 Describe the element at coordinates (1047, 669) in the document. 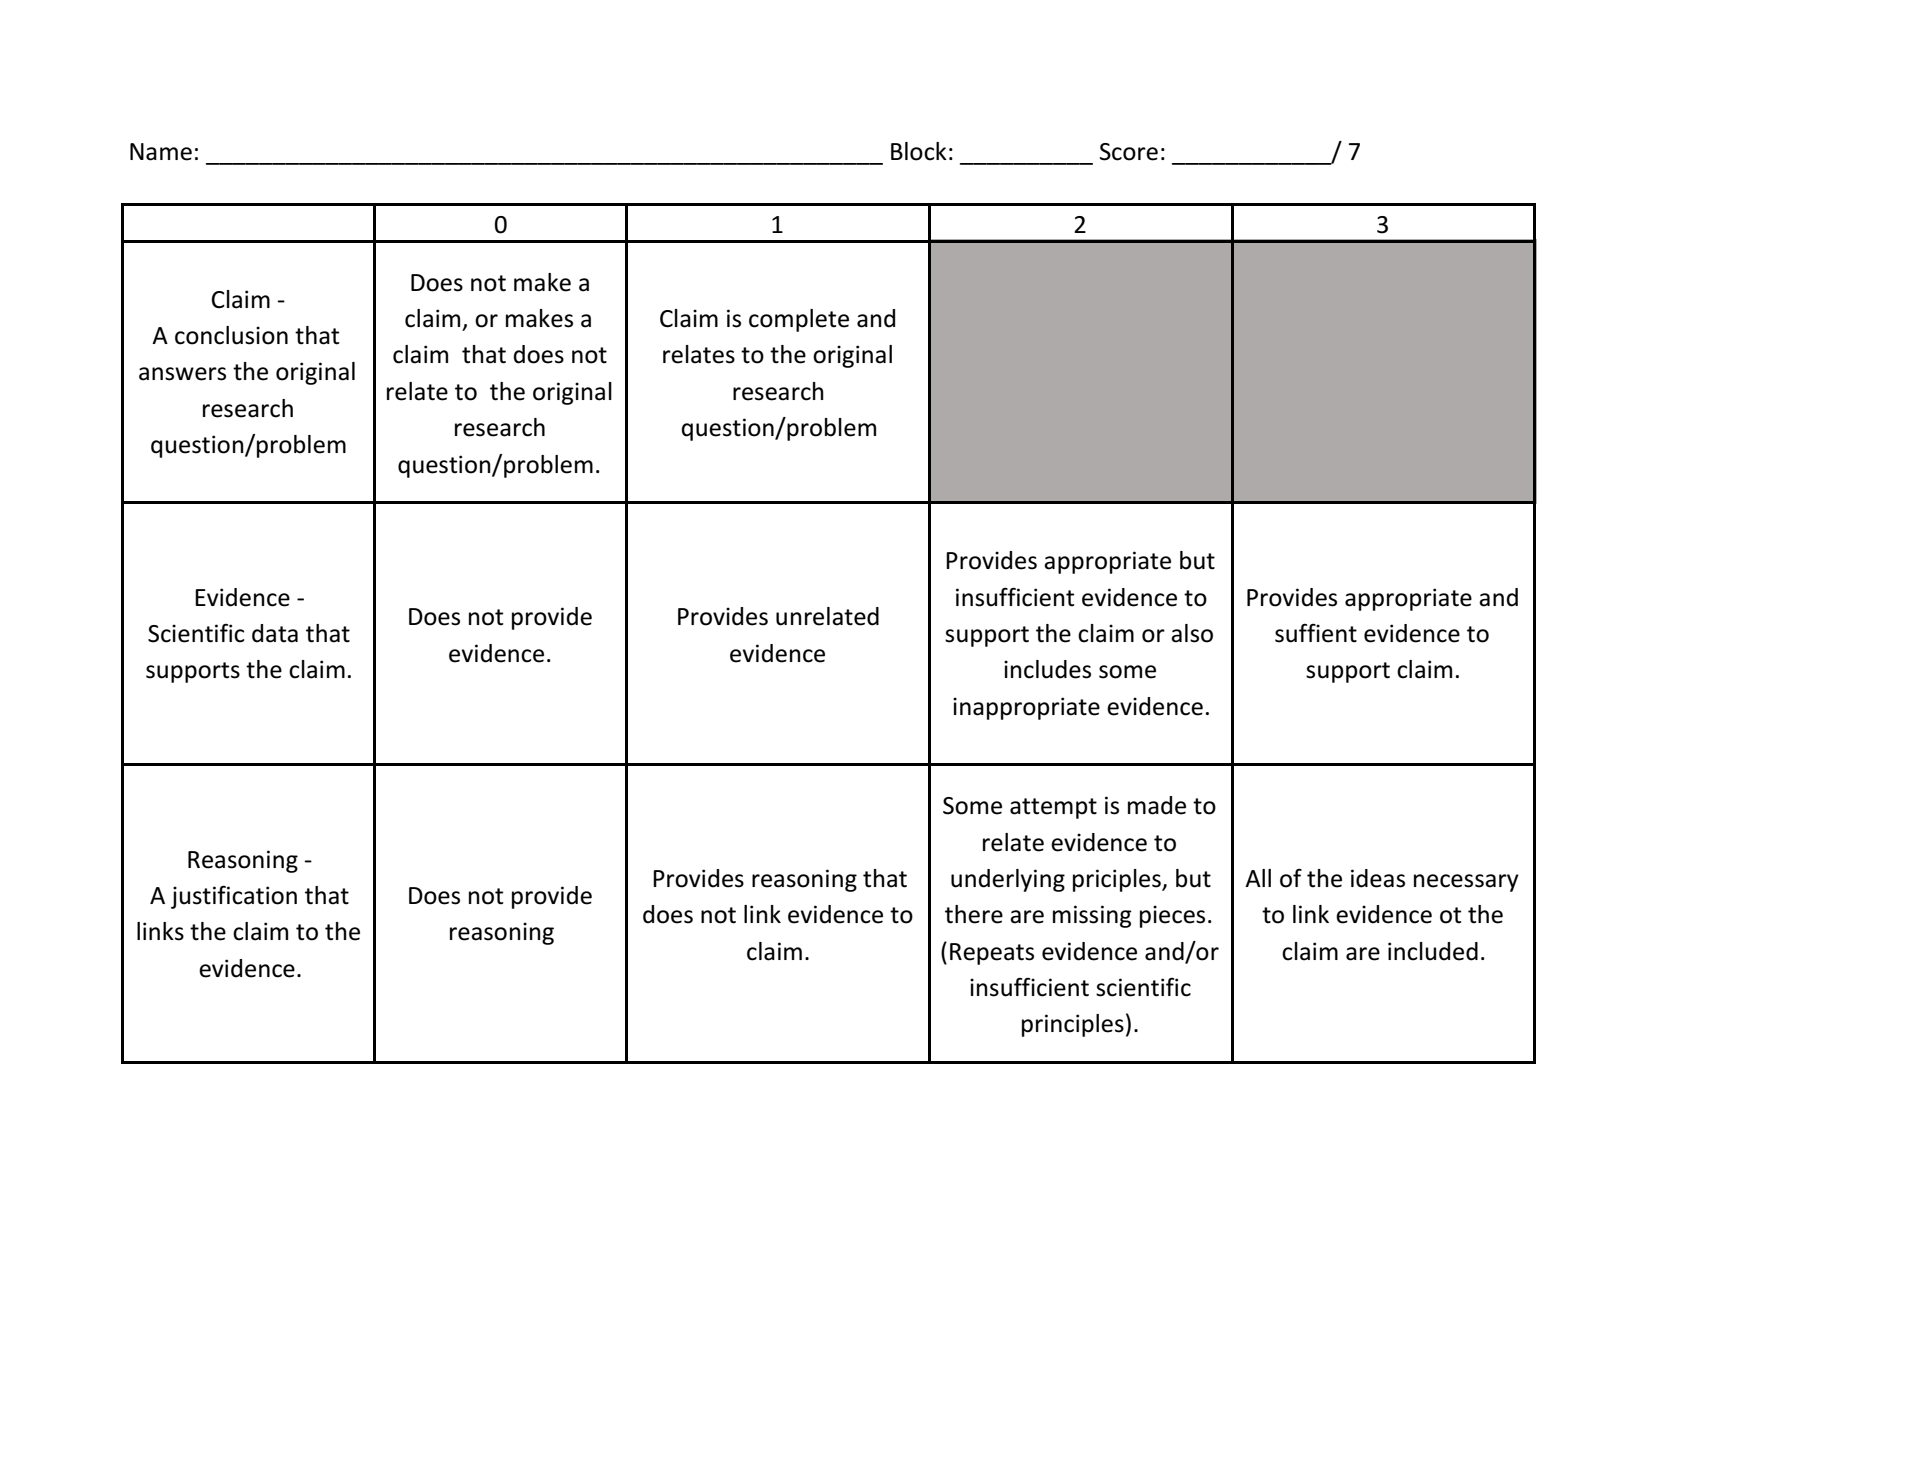

I see `includes` at that location.
